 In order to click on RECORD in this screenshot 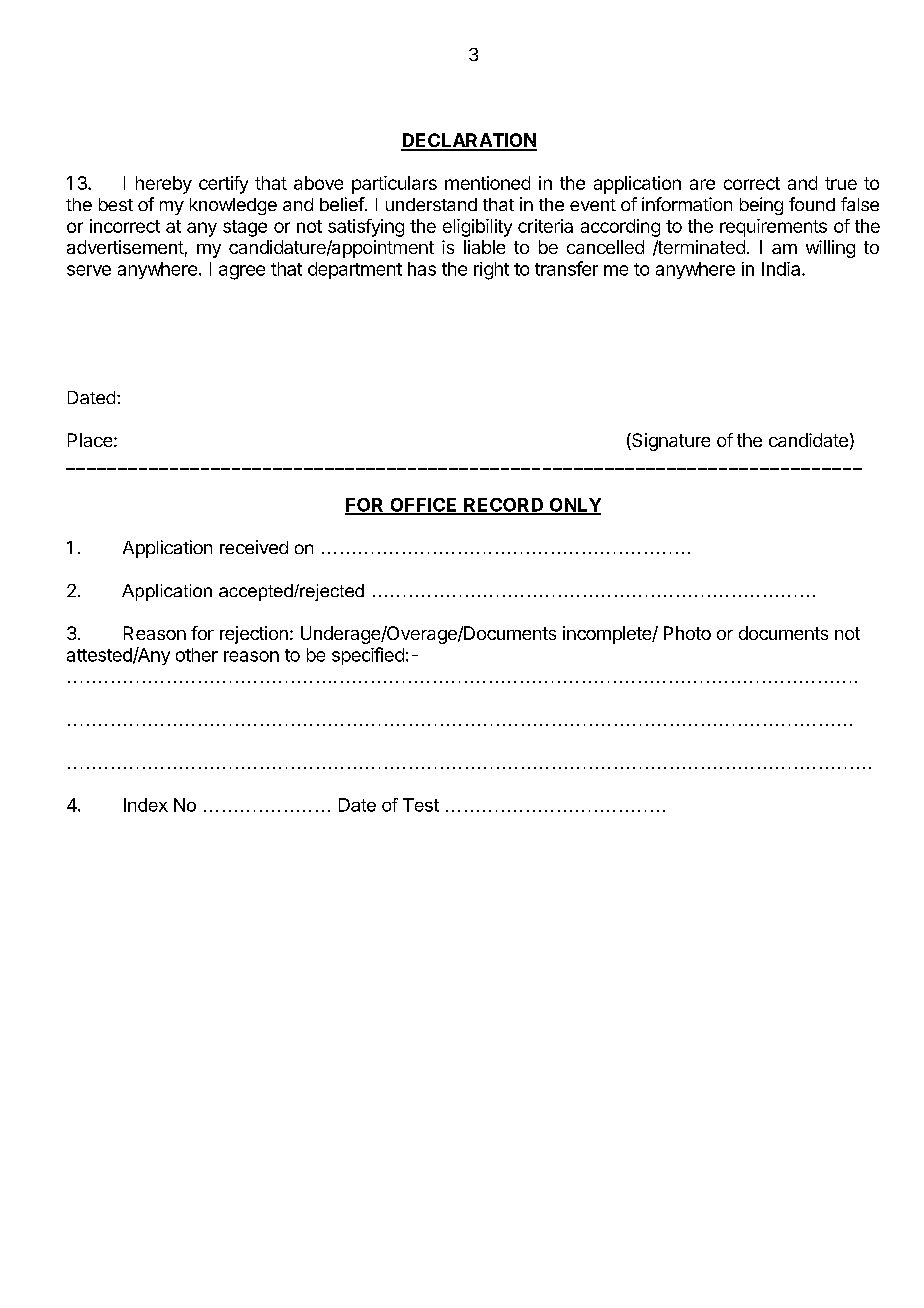, I will do `click(504, 506)`.
